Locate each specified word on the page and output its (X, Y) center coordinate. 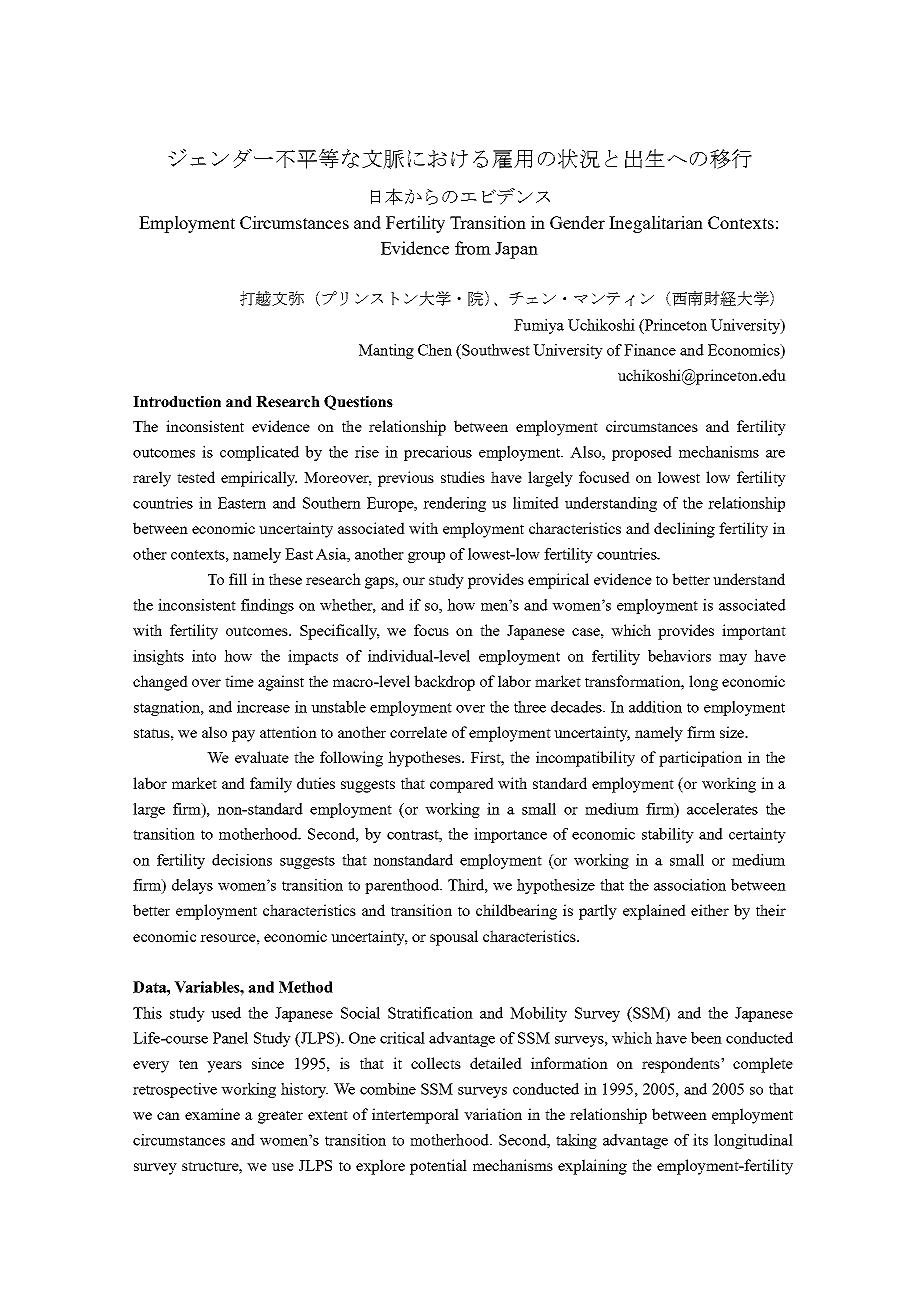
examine (212, 1114)
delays (192, 886)
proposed (642, 453)
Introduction (177, 401)
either (710, 910)
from (473, 248)
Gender (577, 222)
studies (463, 477)
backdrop (444, 683)
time (239, 681)
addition (655, 707)
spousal (454, 938)
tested (196, 477)
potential (438, 1167)
